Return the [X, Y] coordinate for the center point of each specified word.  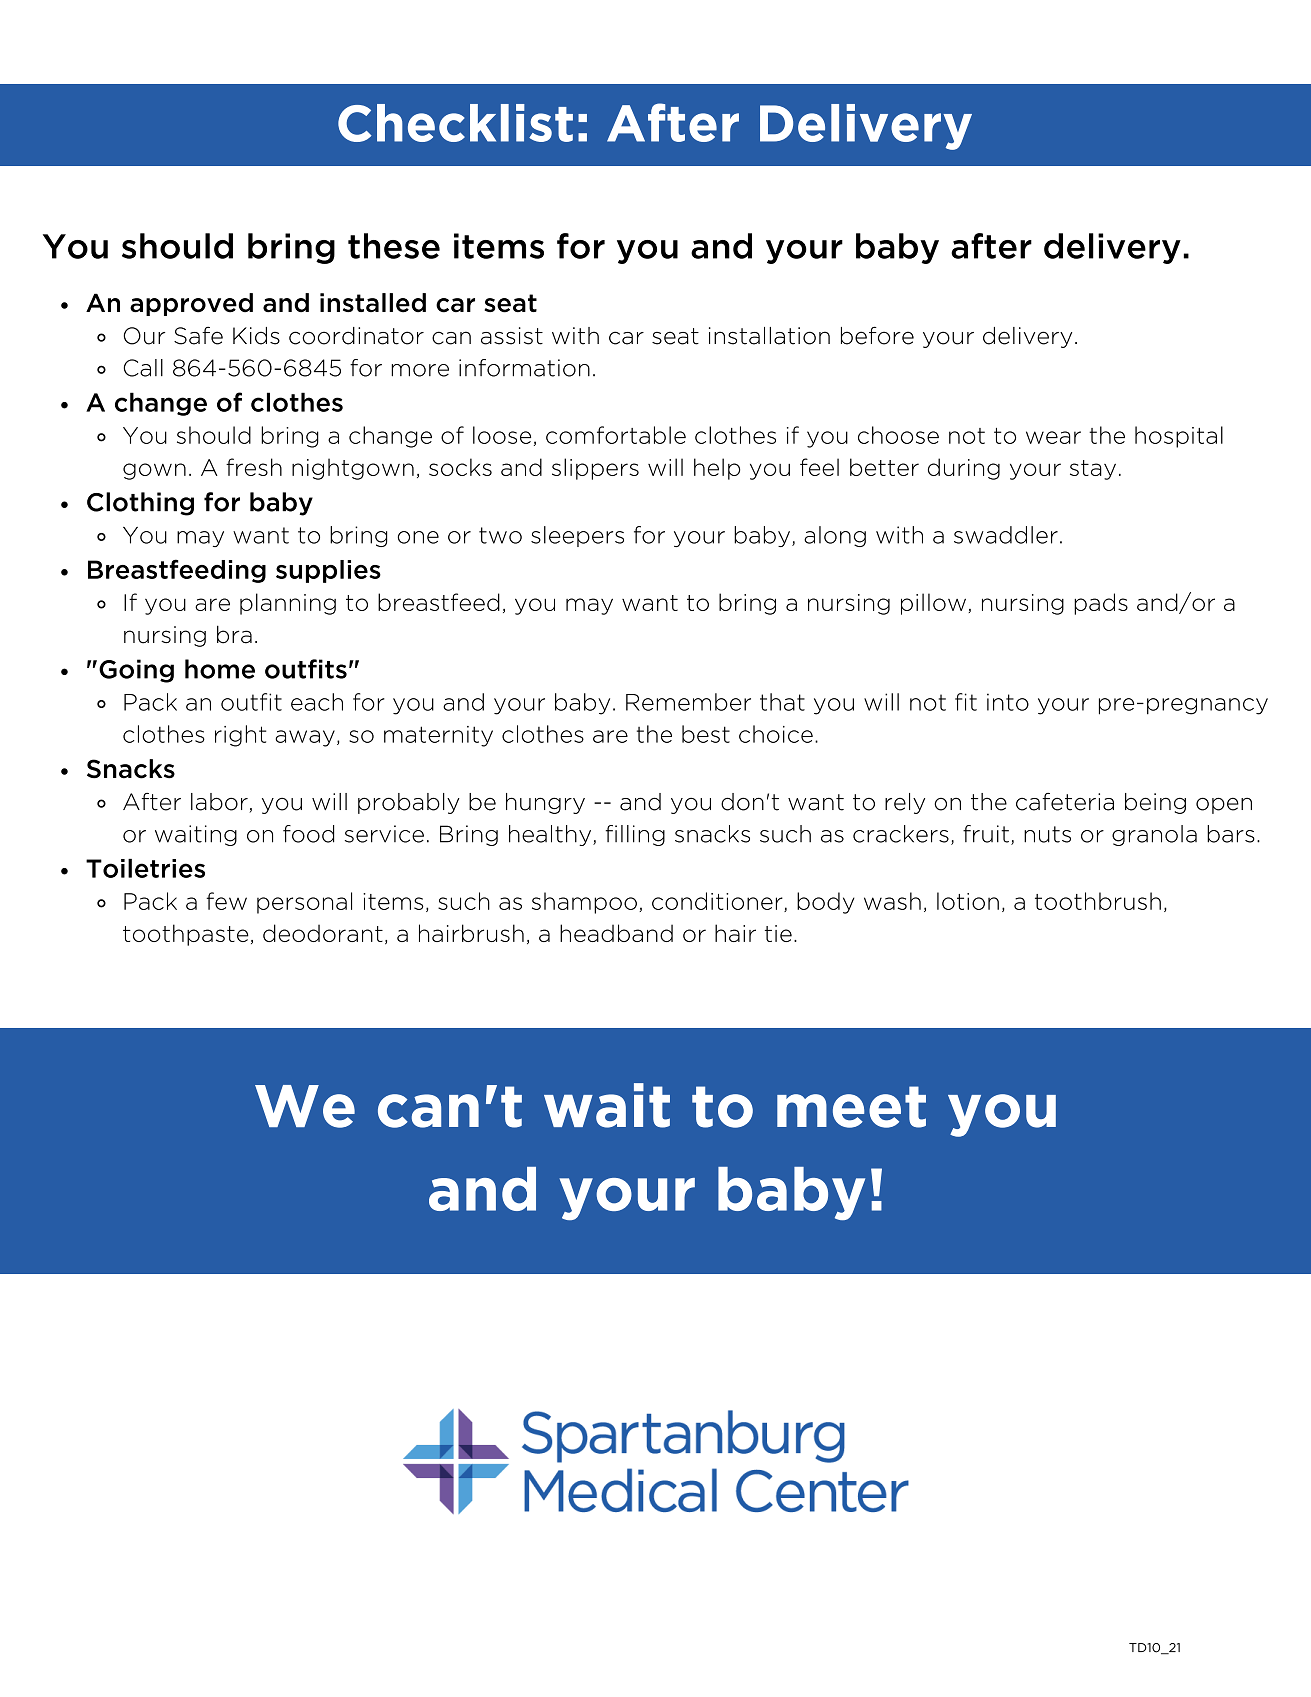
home [220, 669]
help [717, 469]
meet [851, 1107]
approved [191, 304]
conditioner [718, 902]
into [1008, 702]
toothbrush [1098, 901]
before [877, 335]
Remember [688, 702]
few [226, 901]
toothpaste [186, 935]
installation [769, 336]
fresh [254, 467]
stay [1093, 470]
